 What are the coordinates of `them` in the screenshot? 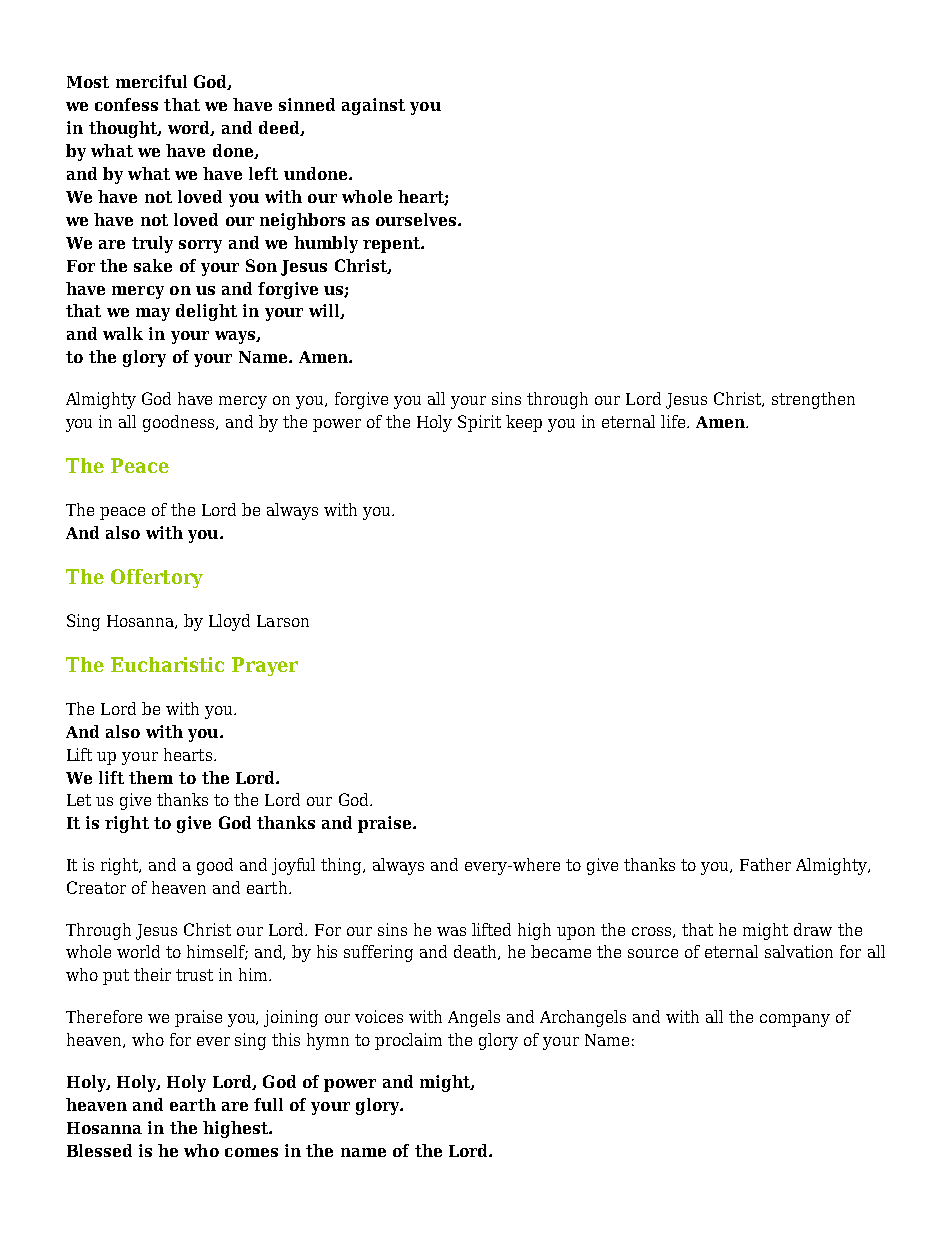 It's located at (151, 777).
